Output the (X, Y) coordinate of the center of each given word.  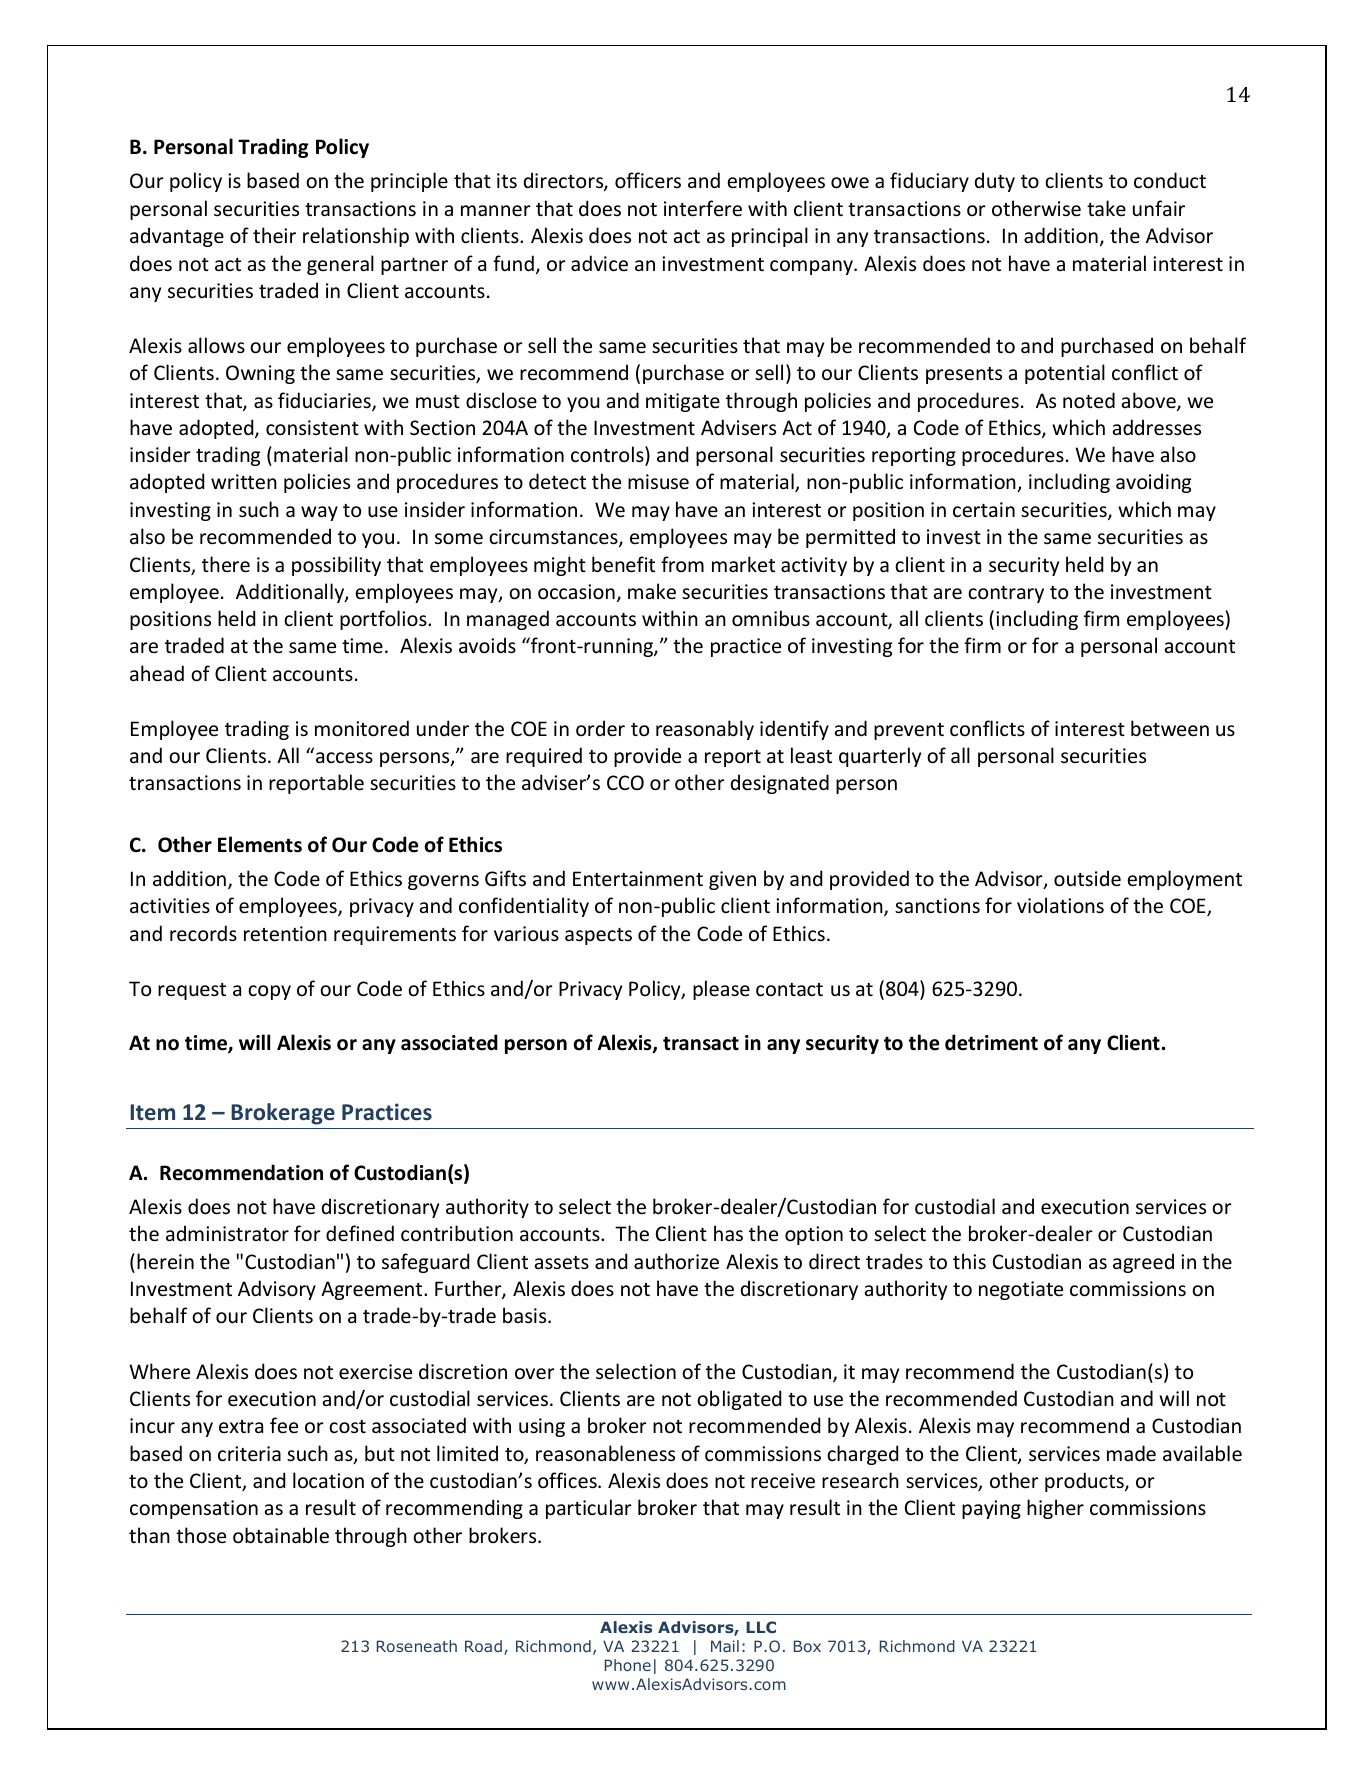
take (1106, 208)
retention (285, 934)
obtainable (281, 1535)
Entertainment (638, 879)
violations (1060, 905)
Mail (725, 1646)
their (274, 235)
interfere (703, 208)
